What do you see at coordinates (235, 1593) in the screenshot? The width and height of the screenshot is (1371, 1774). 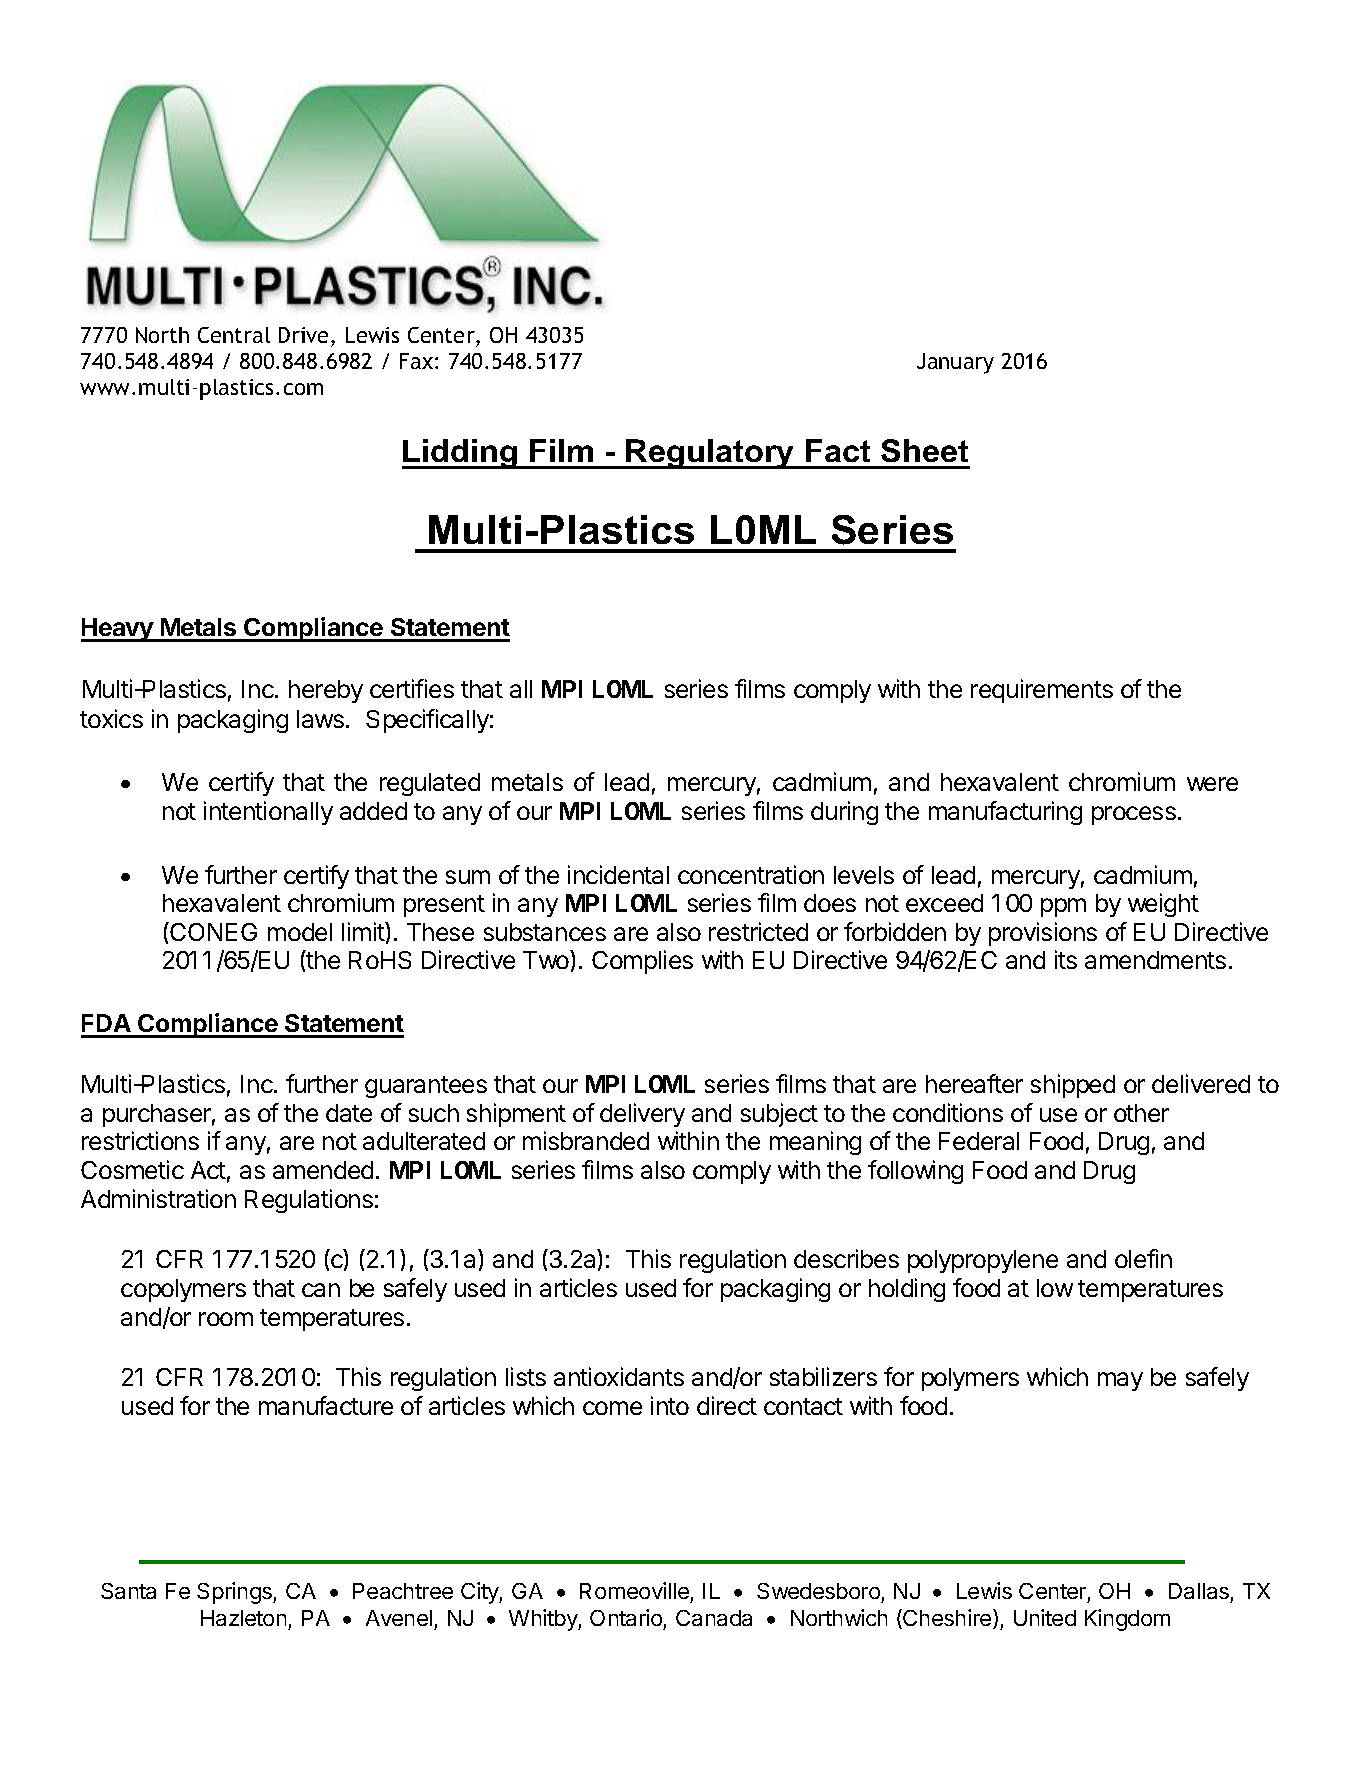 I see `Springs` at bounding box center [235, 1593].
